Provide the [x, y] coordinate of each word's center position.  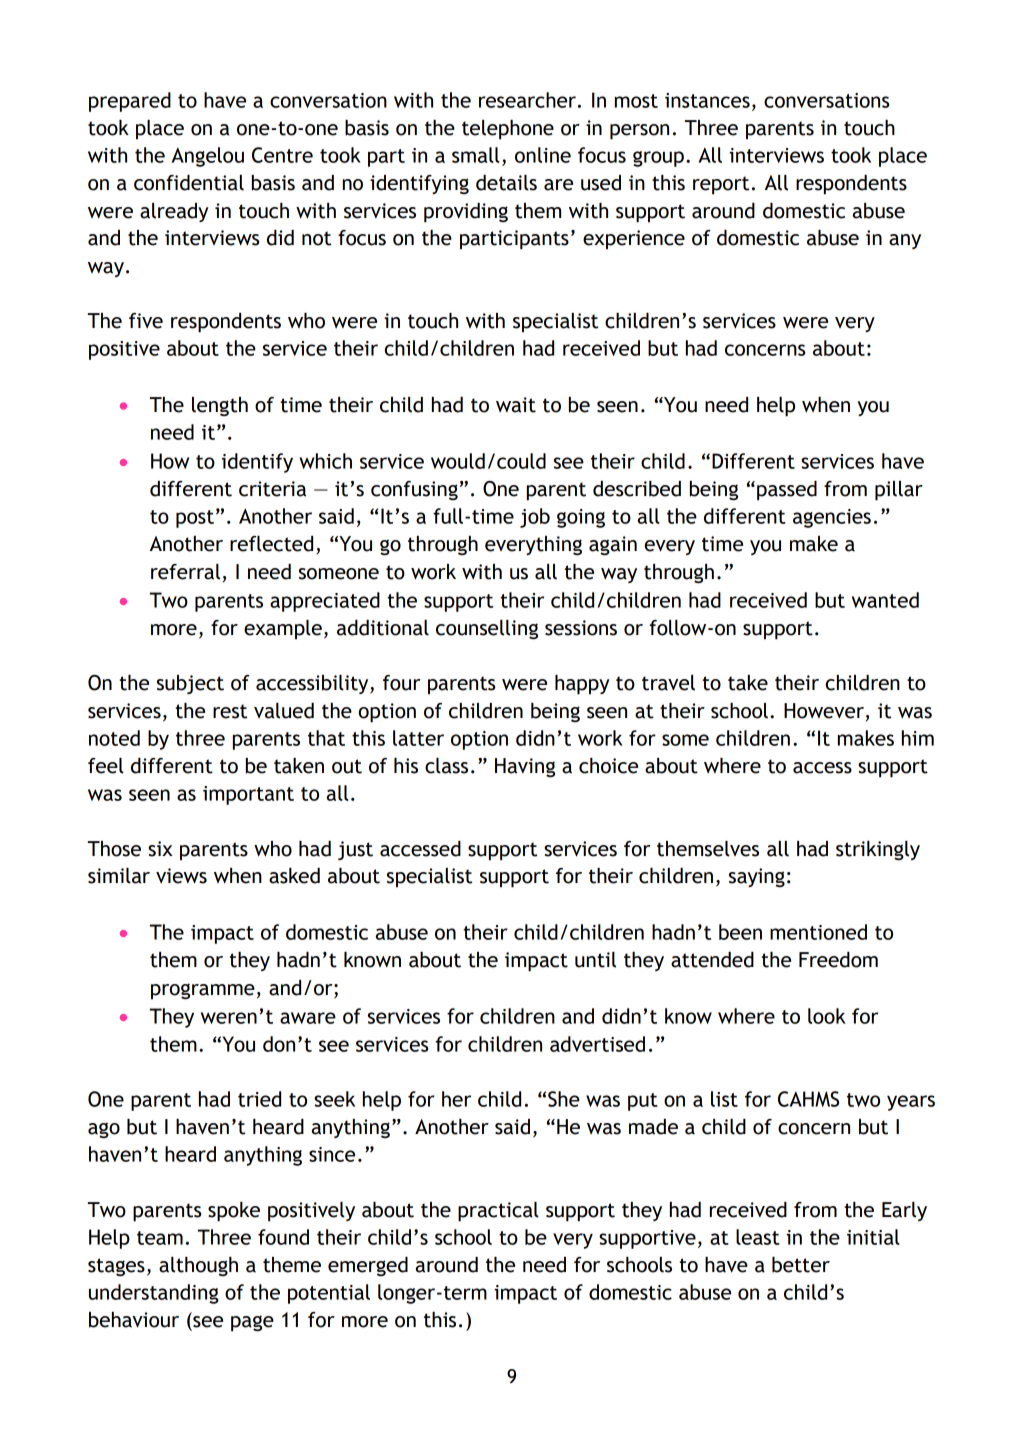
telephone [508, 130]
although [198, 1266]
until [595, 960]
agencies [832, 518]
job [535, 518]
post [195, 519]
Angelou [208, 157]
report [721, 185]
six [160, 849]
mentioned [818, 932]
